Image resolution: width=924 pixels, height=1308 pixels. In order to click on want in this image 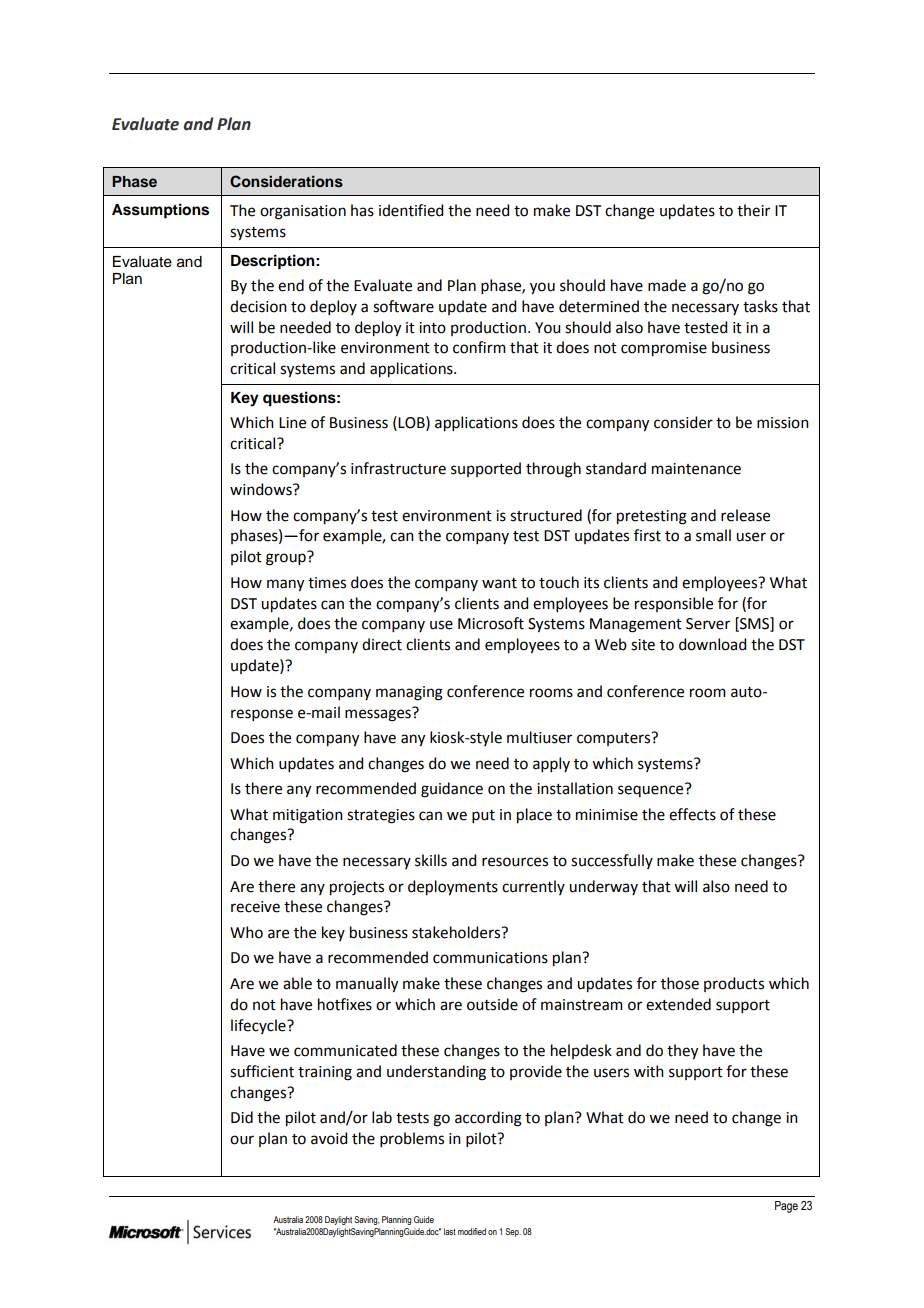, I will do `click(499, 583)`.
